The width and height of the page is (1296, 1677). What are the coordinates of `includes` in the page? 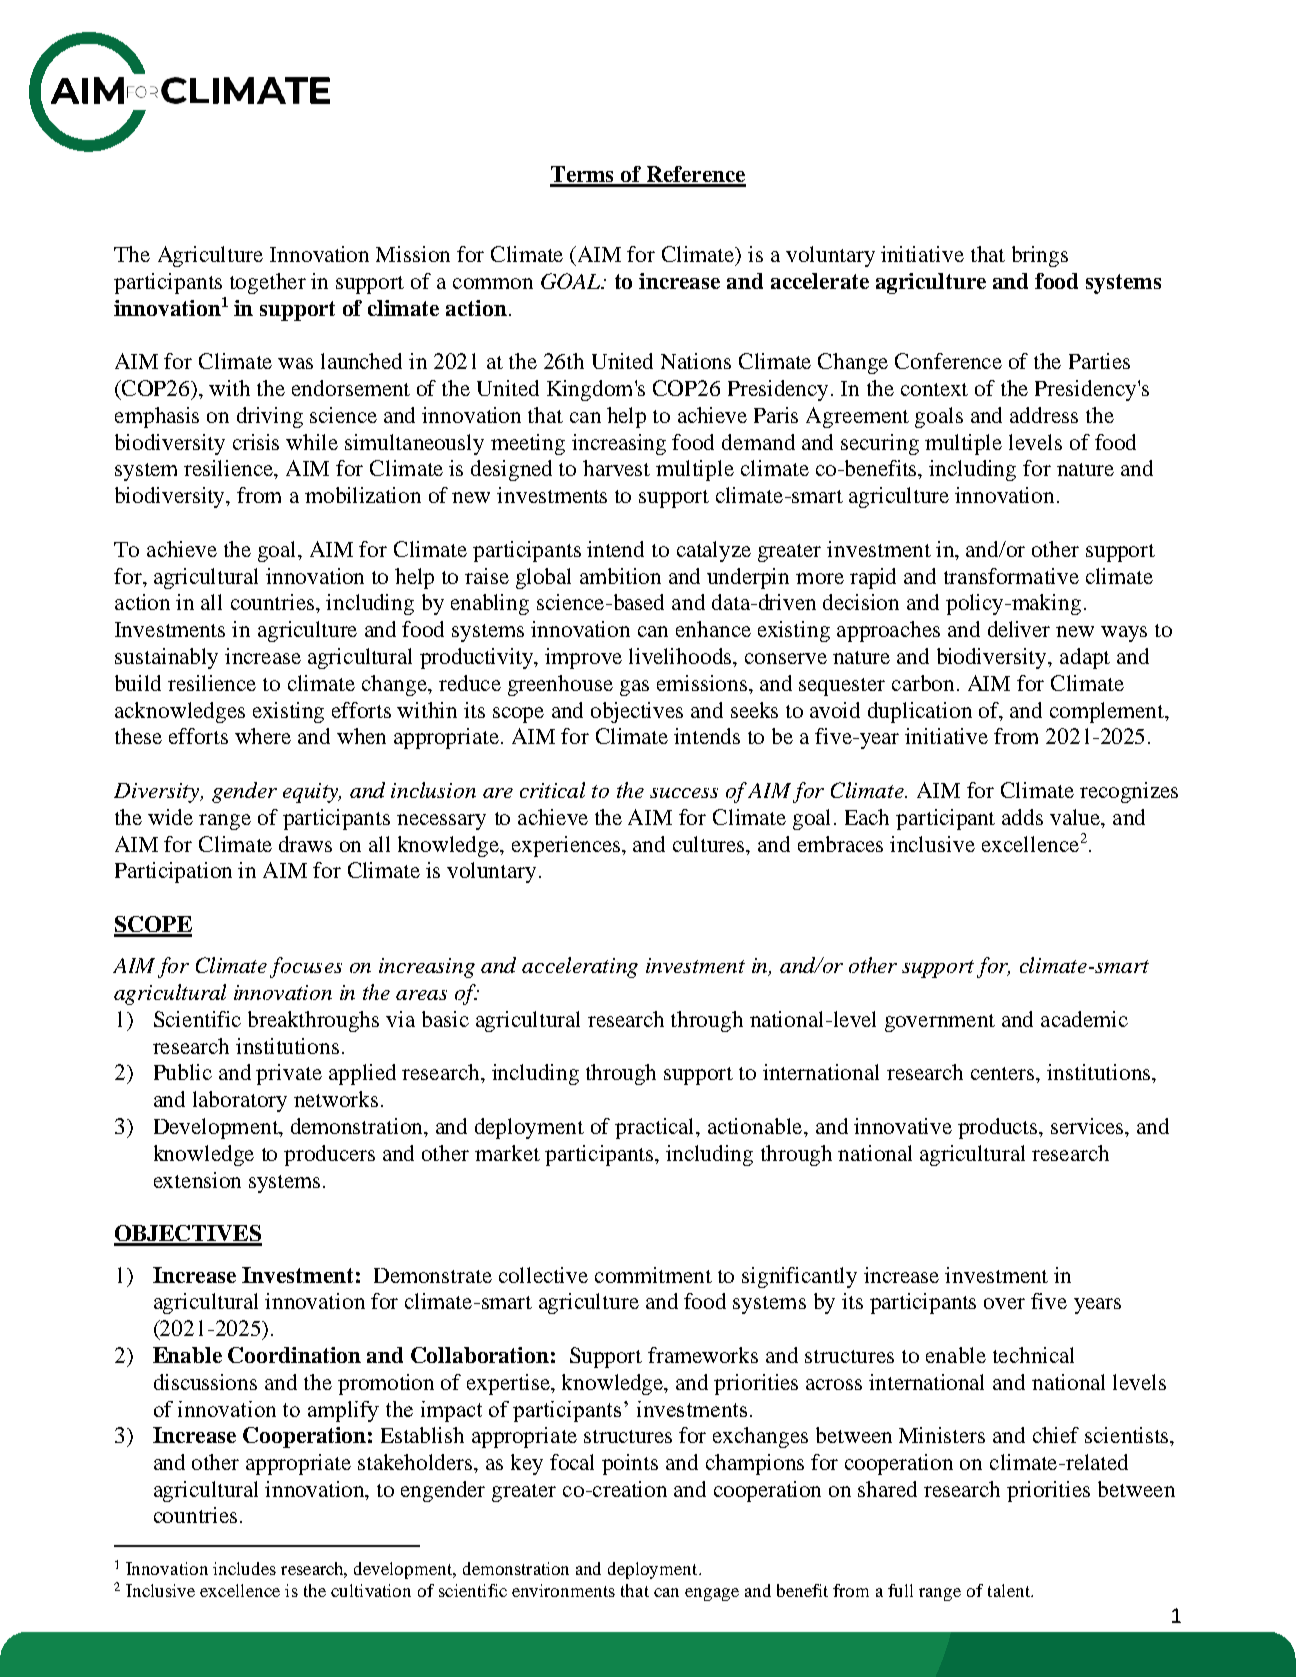 It's located at (244, 1568).
